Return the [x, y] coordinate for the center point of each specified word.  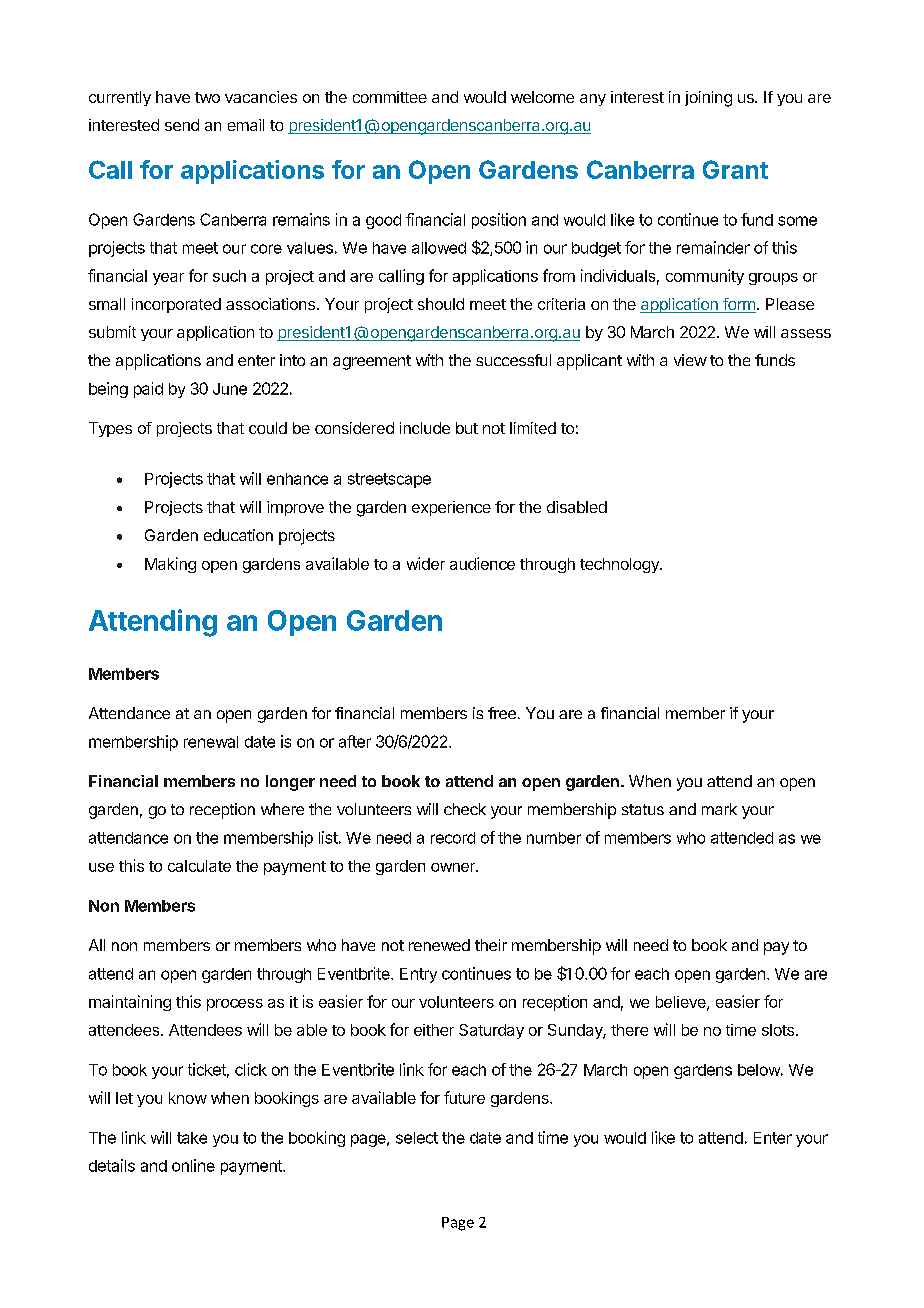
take [192, 1138]
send [182, 125]
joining [708, 99]
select [417, 1138]
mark [719, 809]
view [690, 360]
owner [454, 867]
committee [390, 97]
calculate [199, 866]
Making [170, 565]
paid [148, 390]
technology [620, 565]
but [467, 428]
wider [426, 563]
